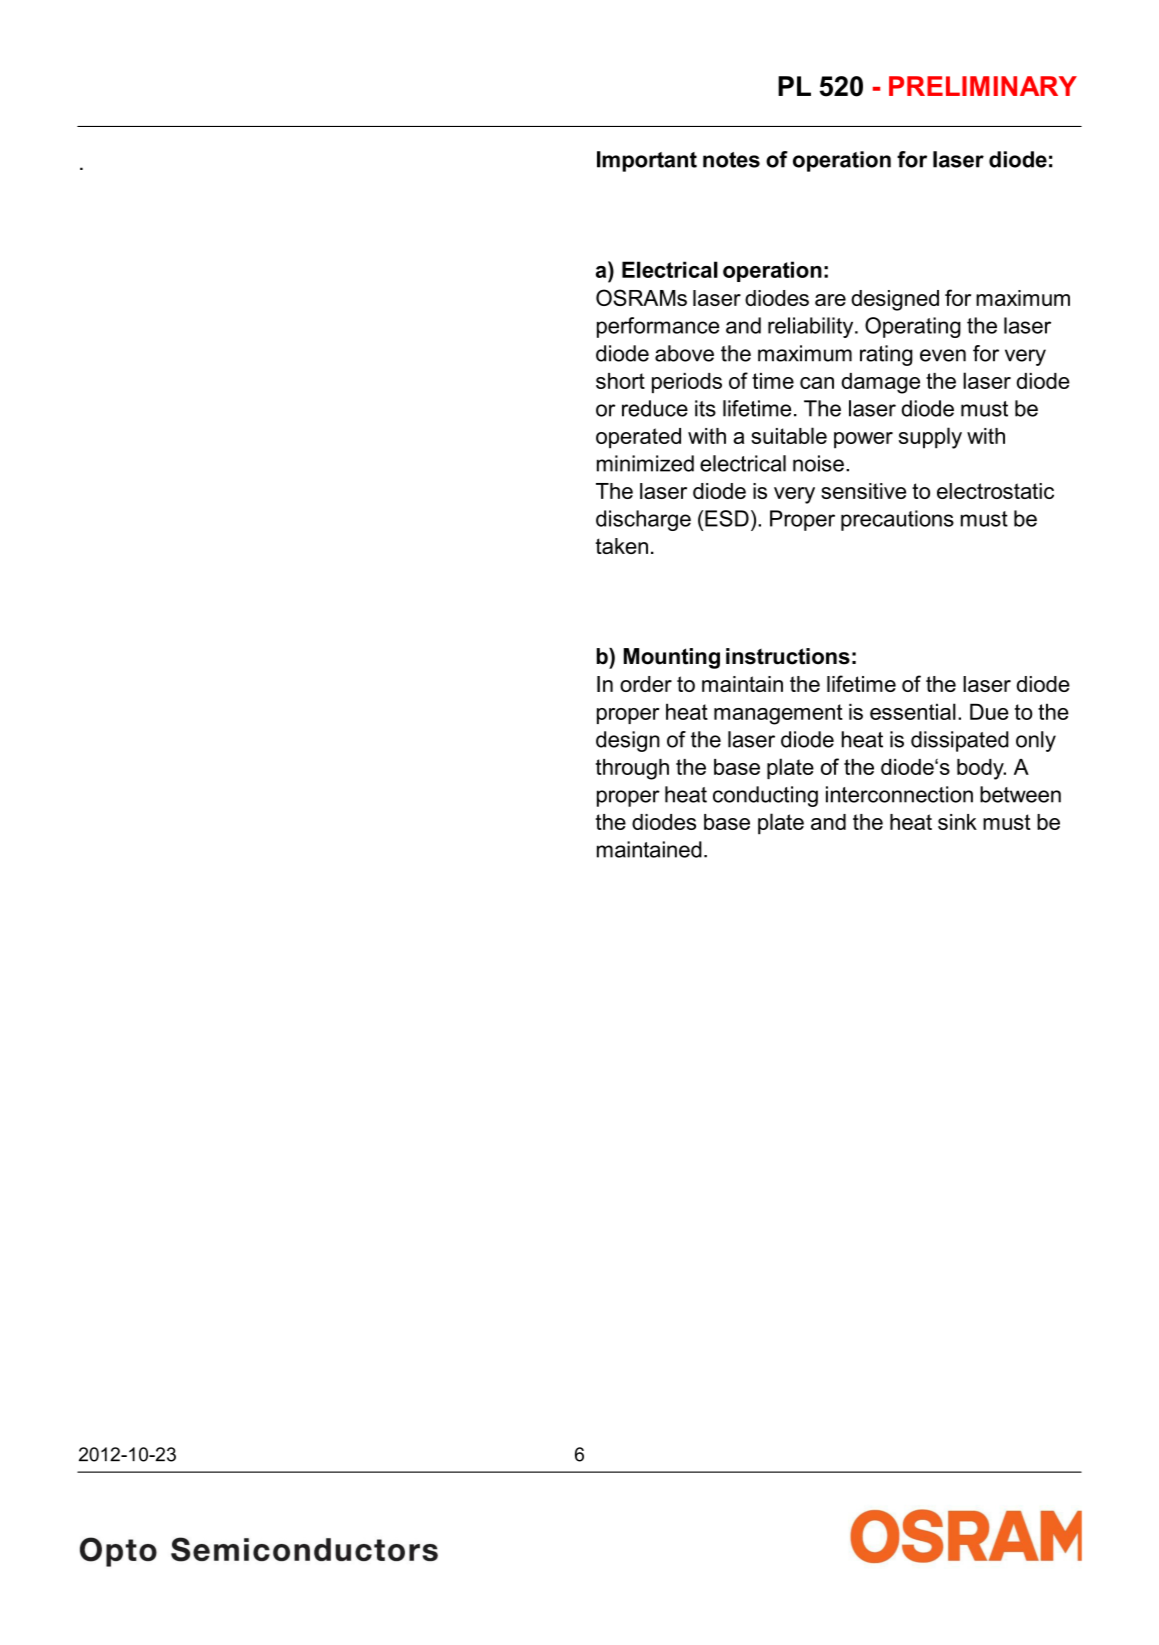 This page has height=1645, width=1159. What do you see at coordinates (818, 463) in the page?
I see `noise` at bounding box center [818, 463].
